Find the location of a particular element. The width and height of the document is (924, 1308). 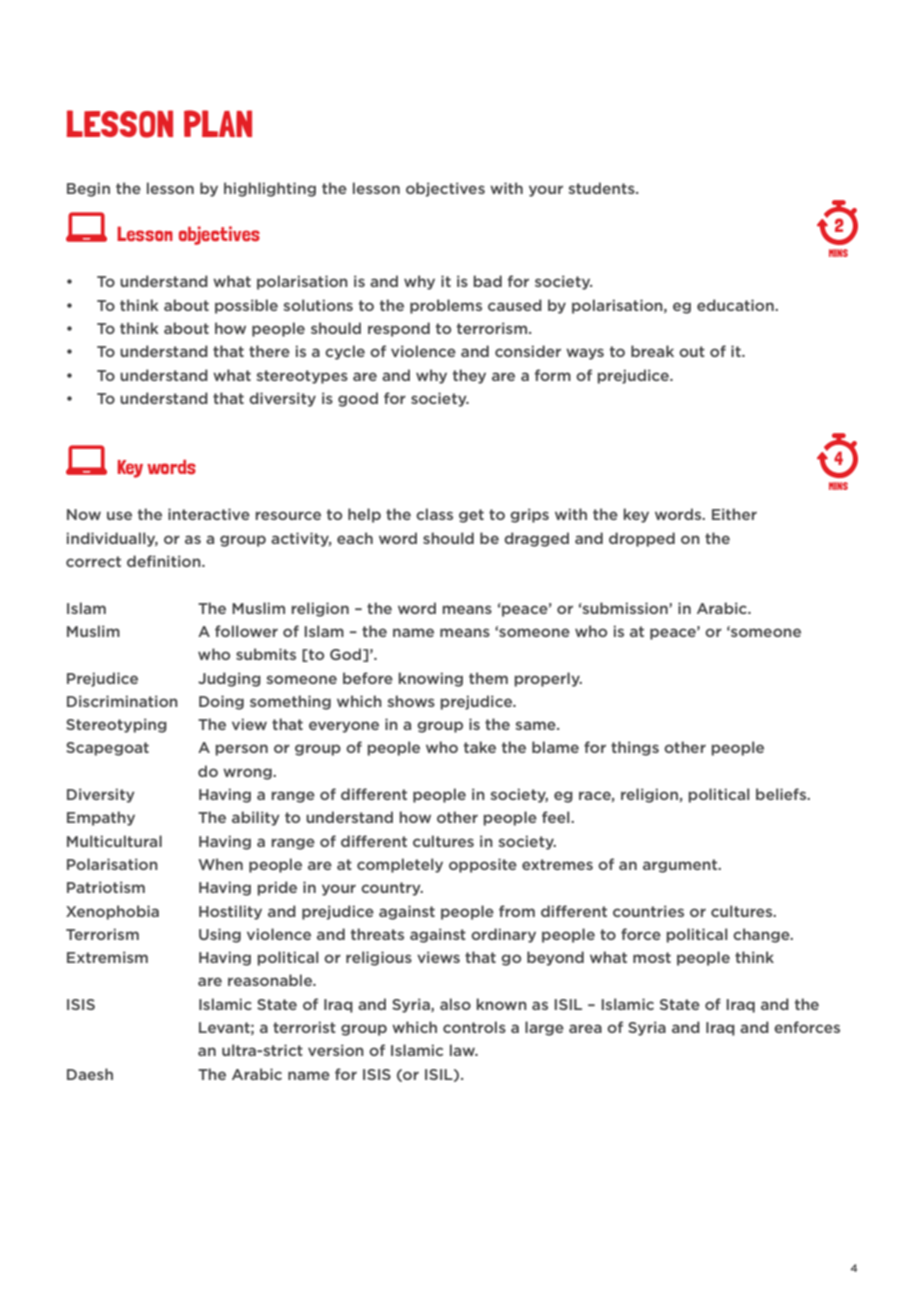

things is located at coordinates (635, 748).
